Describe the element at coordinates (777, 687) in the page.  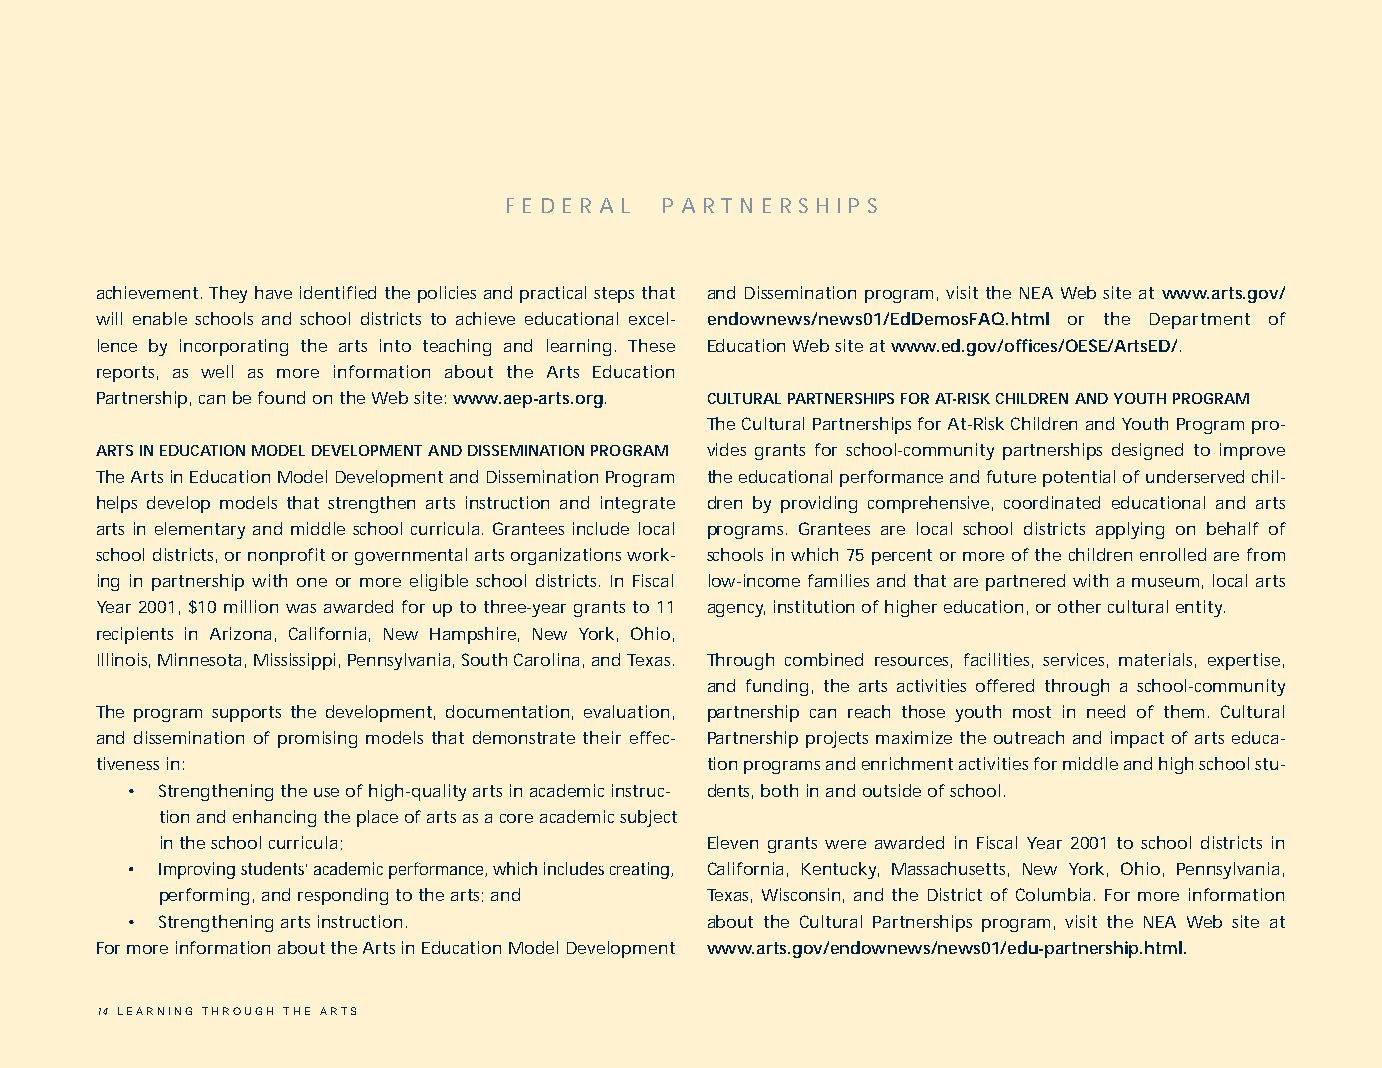
I see `funding` at that location.
